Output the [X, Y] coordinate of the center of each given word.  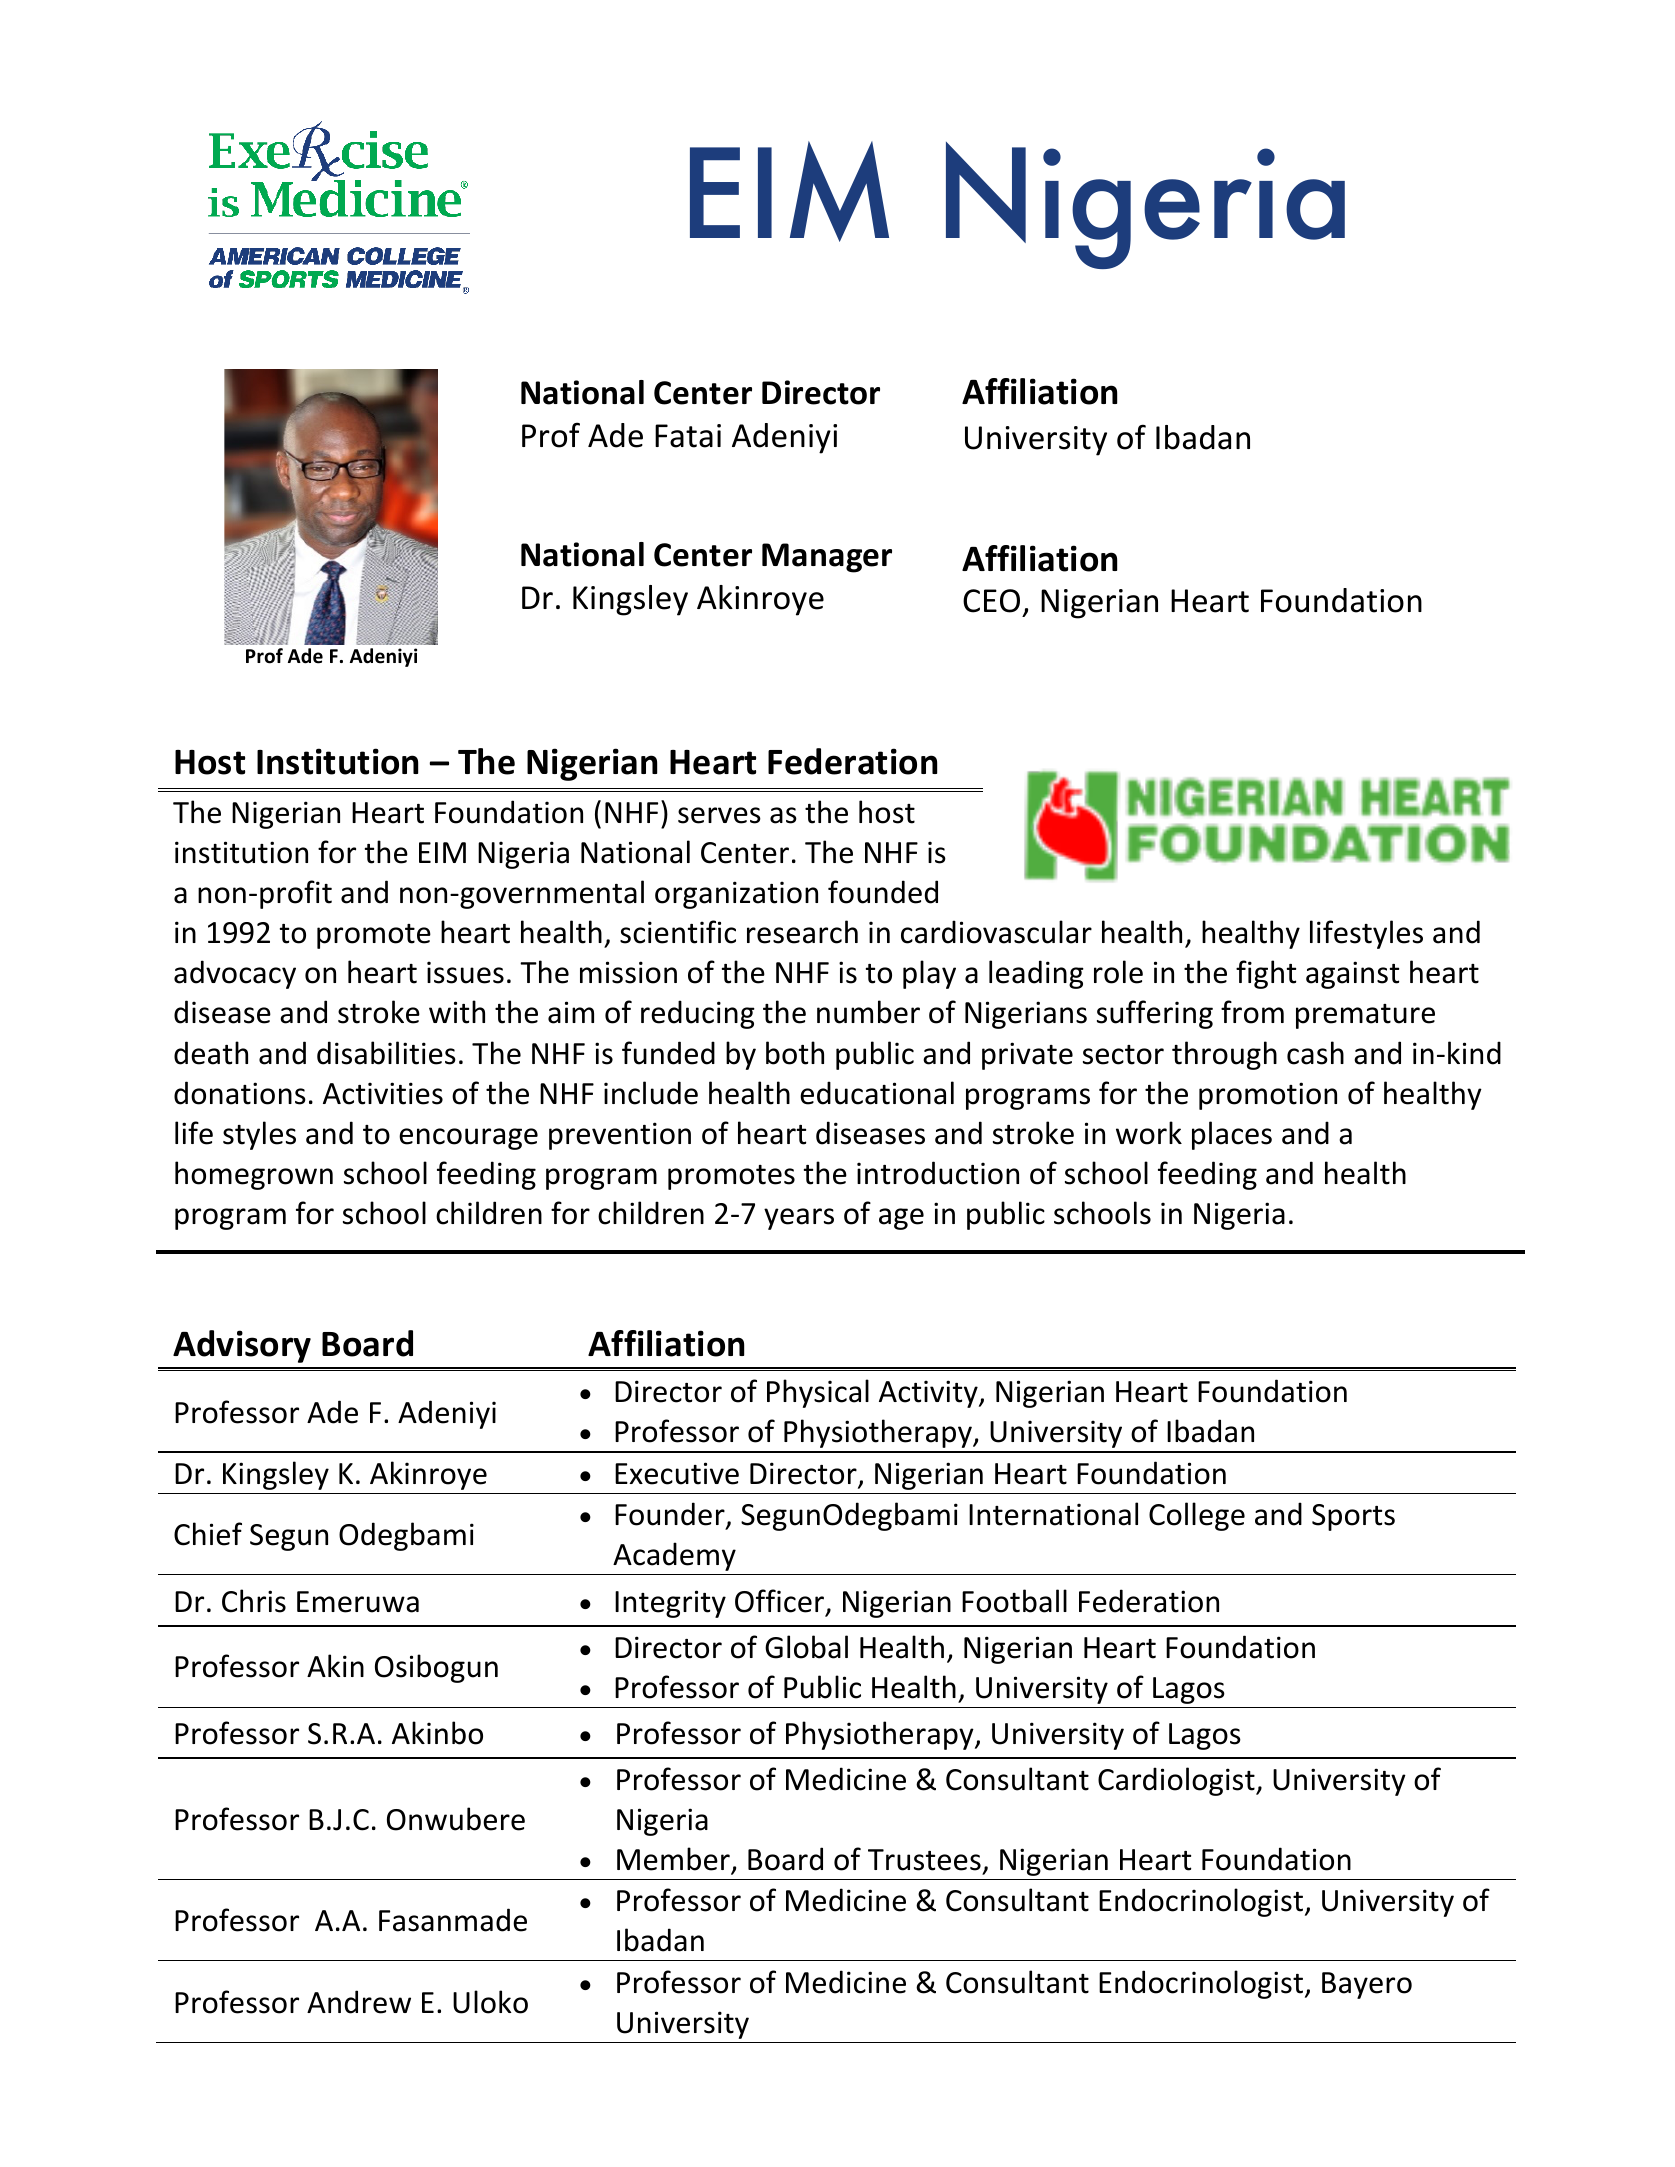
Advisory [242, 1346]
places [1232, 1135]
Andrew [359, 2002]
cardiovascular [996, 932]
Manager [827, 558]
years [799, 1219]
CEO [991, 601]
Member [674, 1860]
